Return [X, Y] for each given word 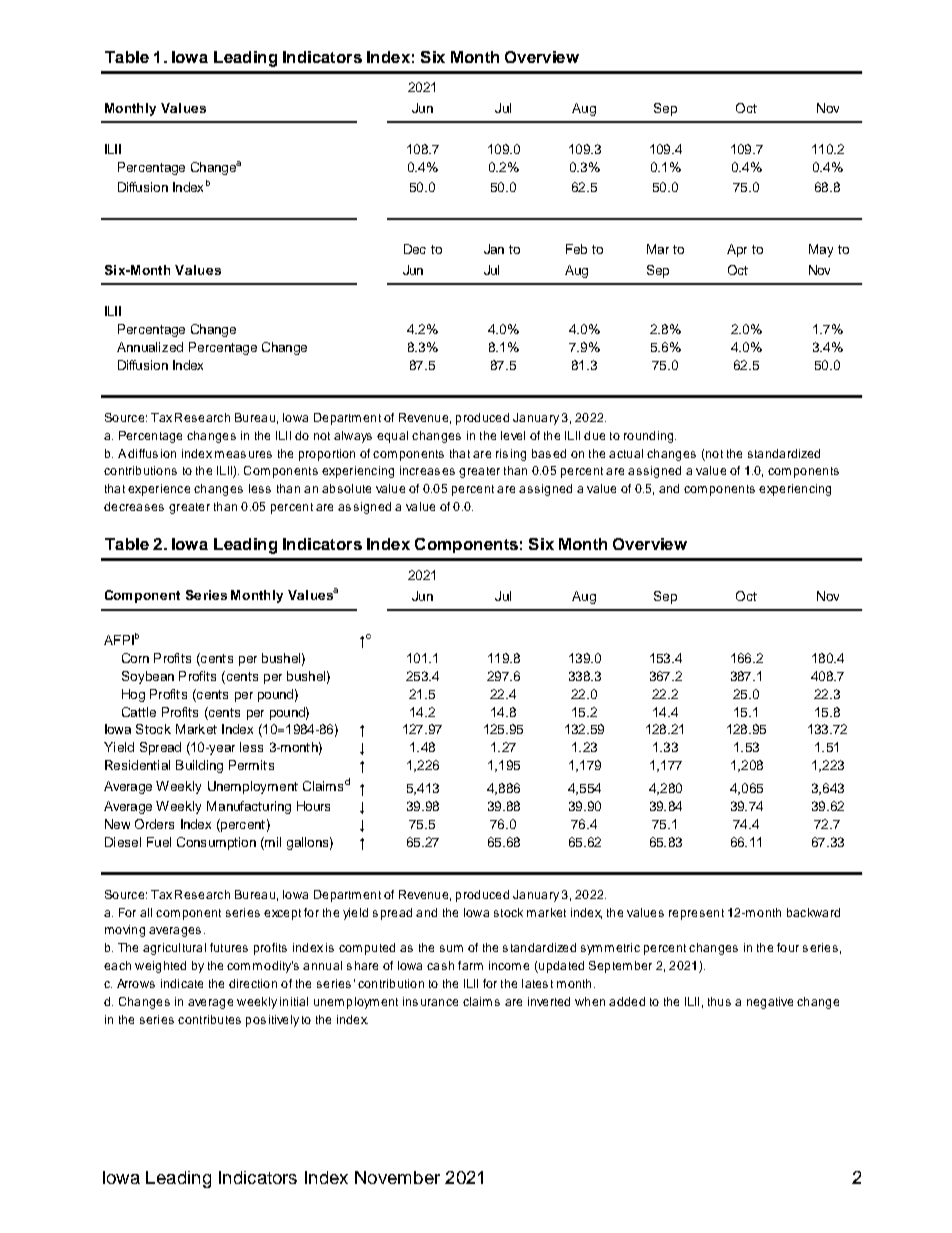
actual [626, 453]
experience [159, 490]
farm [470, 965]
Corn [135, 658]
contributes [209, 1019]
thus [719, 1001]
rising [511, 455]
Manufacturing [249, 807]
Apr [737, 250]
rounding [650, 437]
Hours [313, 806]
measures [243, 454]
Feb [576, 249]
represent [696, 914]
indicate [182, 983]
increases [427, 470]
